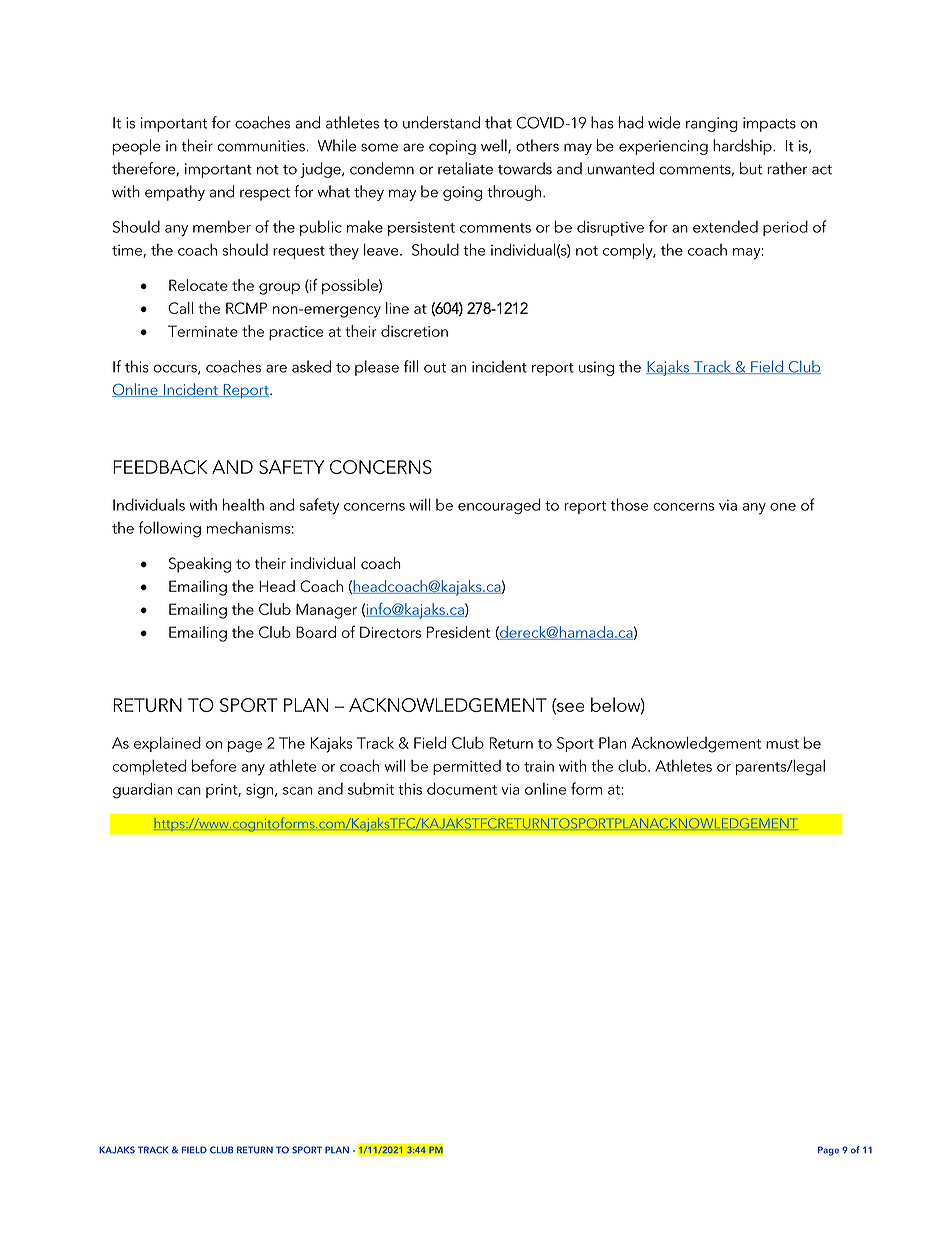  Describe the element at coordinates (203, 331) in the screenshot. I see `Terminate` at that location.
